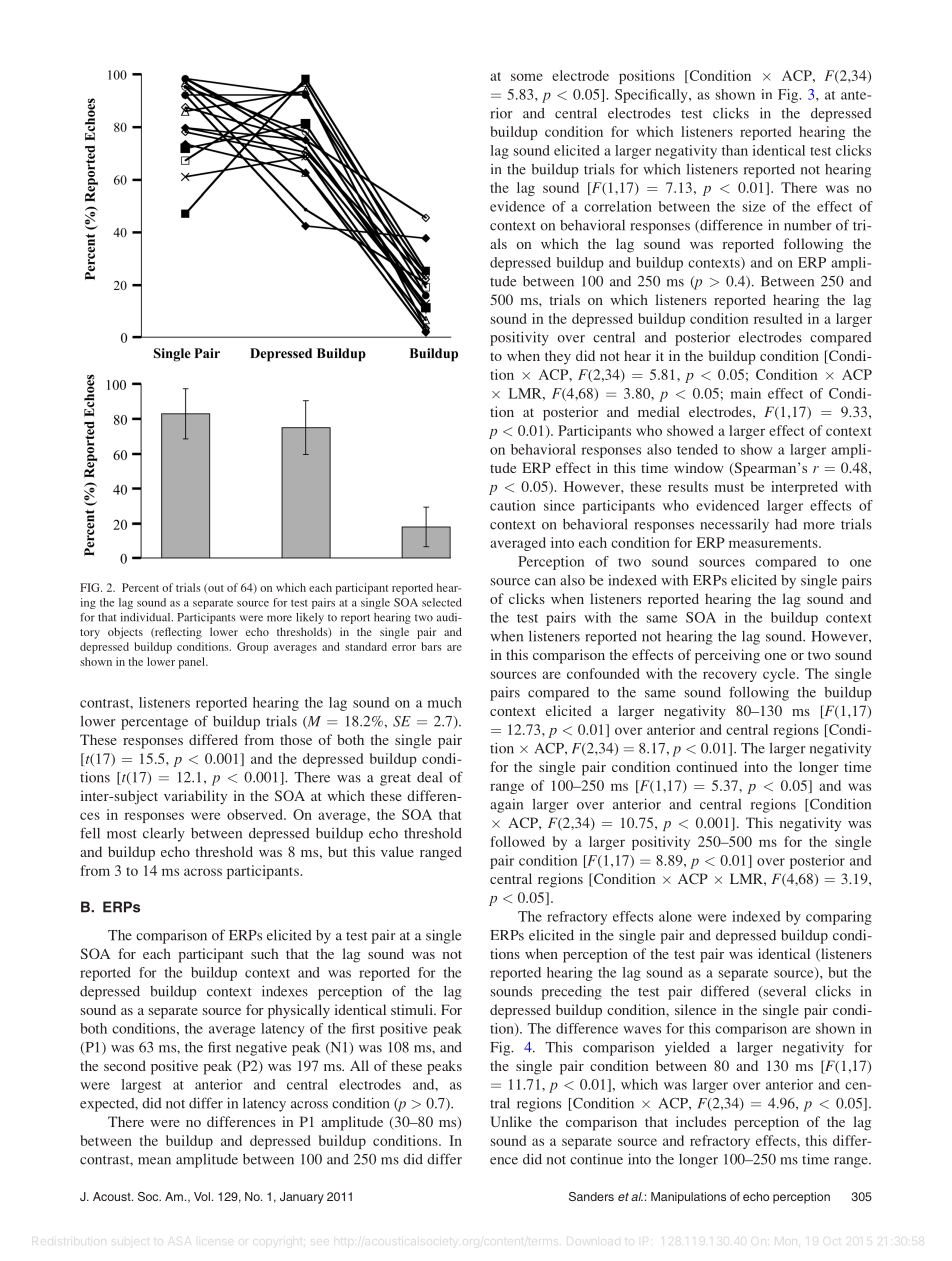  I want to click on some, so click(527, 77).
